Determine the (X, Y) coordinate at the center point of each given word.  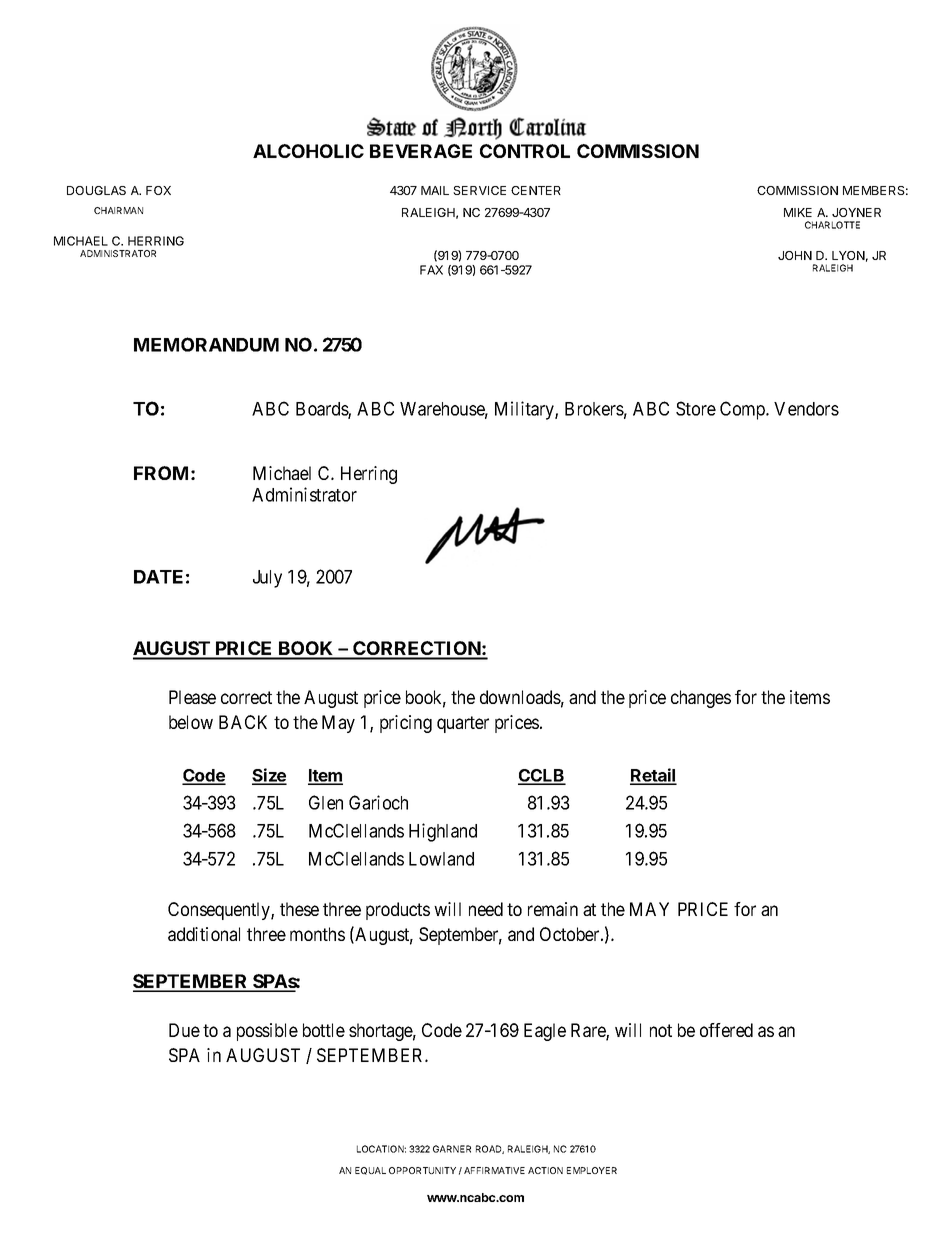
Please (192, 697)
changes (701, 699)
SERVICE (479, 190)
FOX (158, 190)
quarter (463, 724)
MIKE (798, 212)
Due (184, 1030)
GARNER (452, 1149)
